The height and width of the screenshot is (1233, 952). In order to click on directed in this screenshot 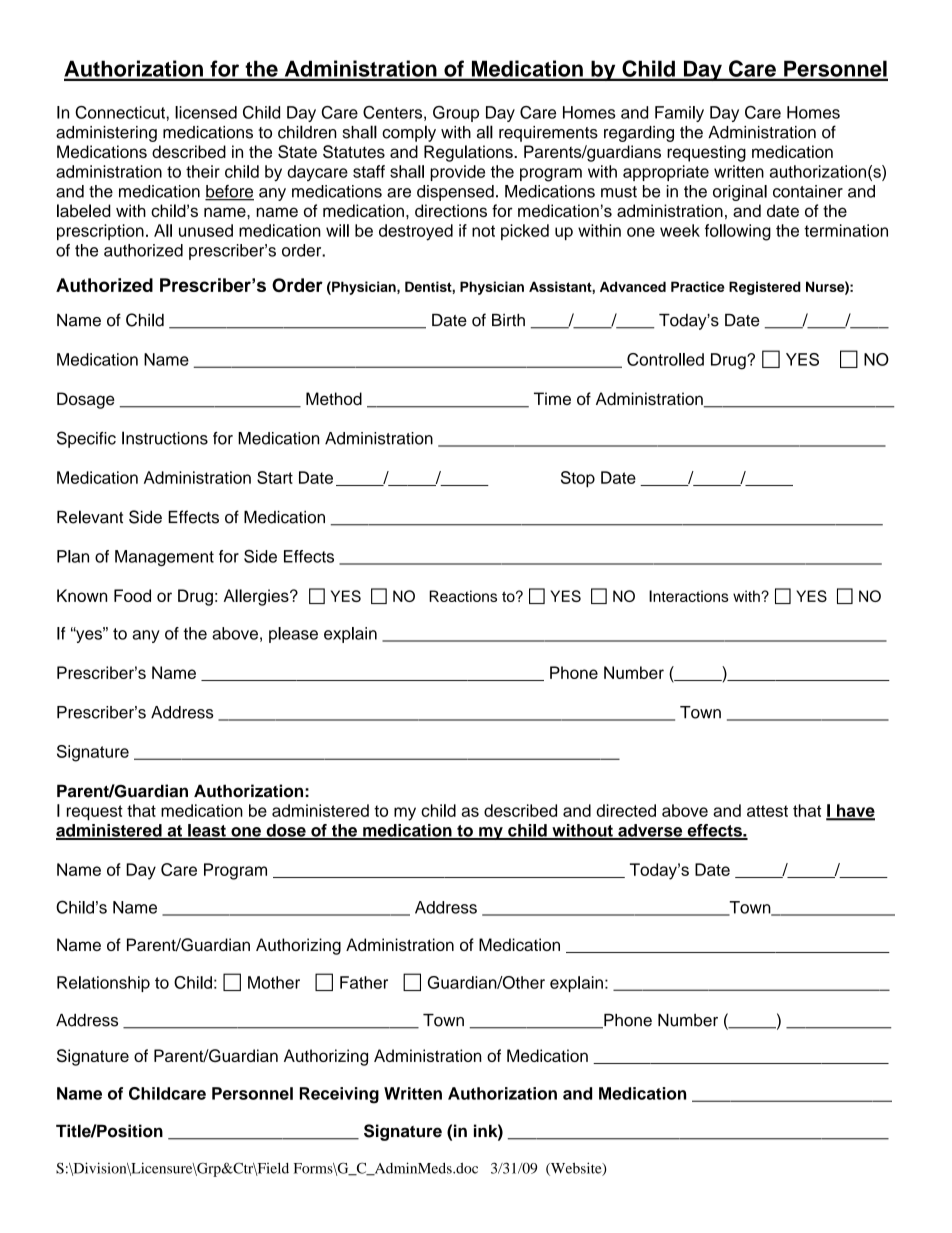, I will do `click(626, 810)`.
